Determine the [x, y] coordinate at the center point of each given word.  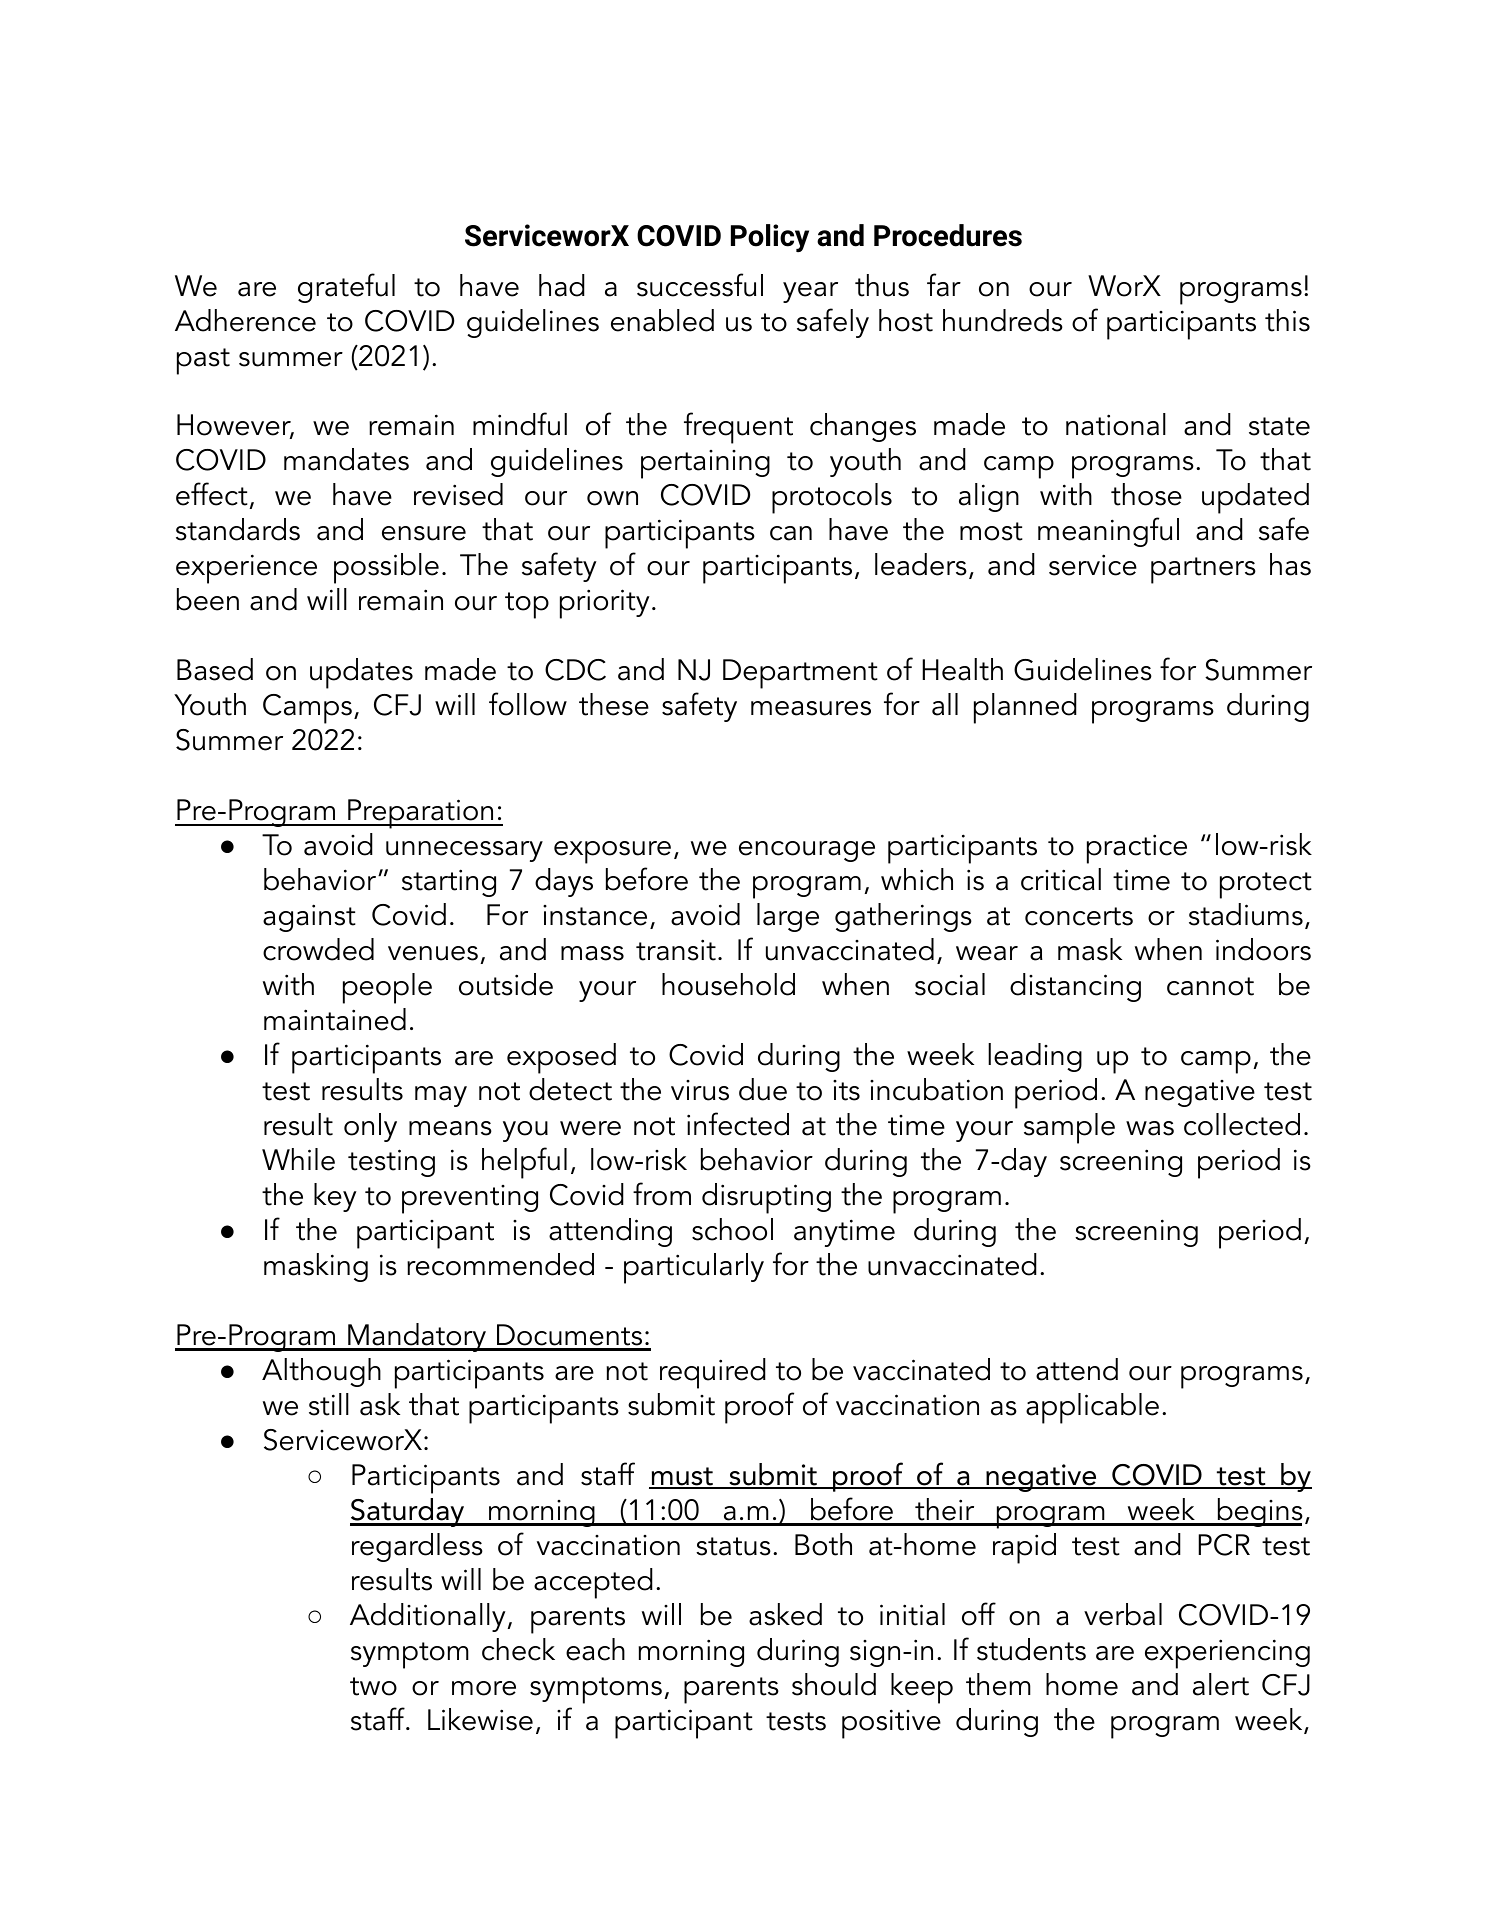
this [1287, 320]
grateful [346, 288]
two [373, 1686]
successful [700, 285]
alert [1221, 1684]
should [834, 1684]
